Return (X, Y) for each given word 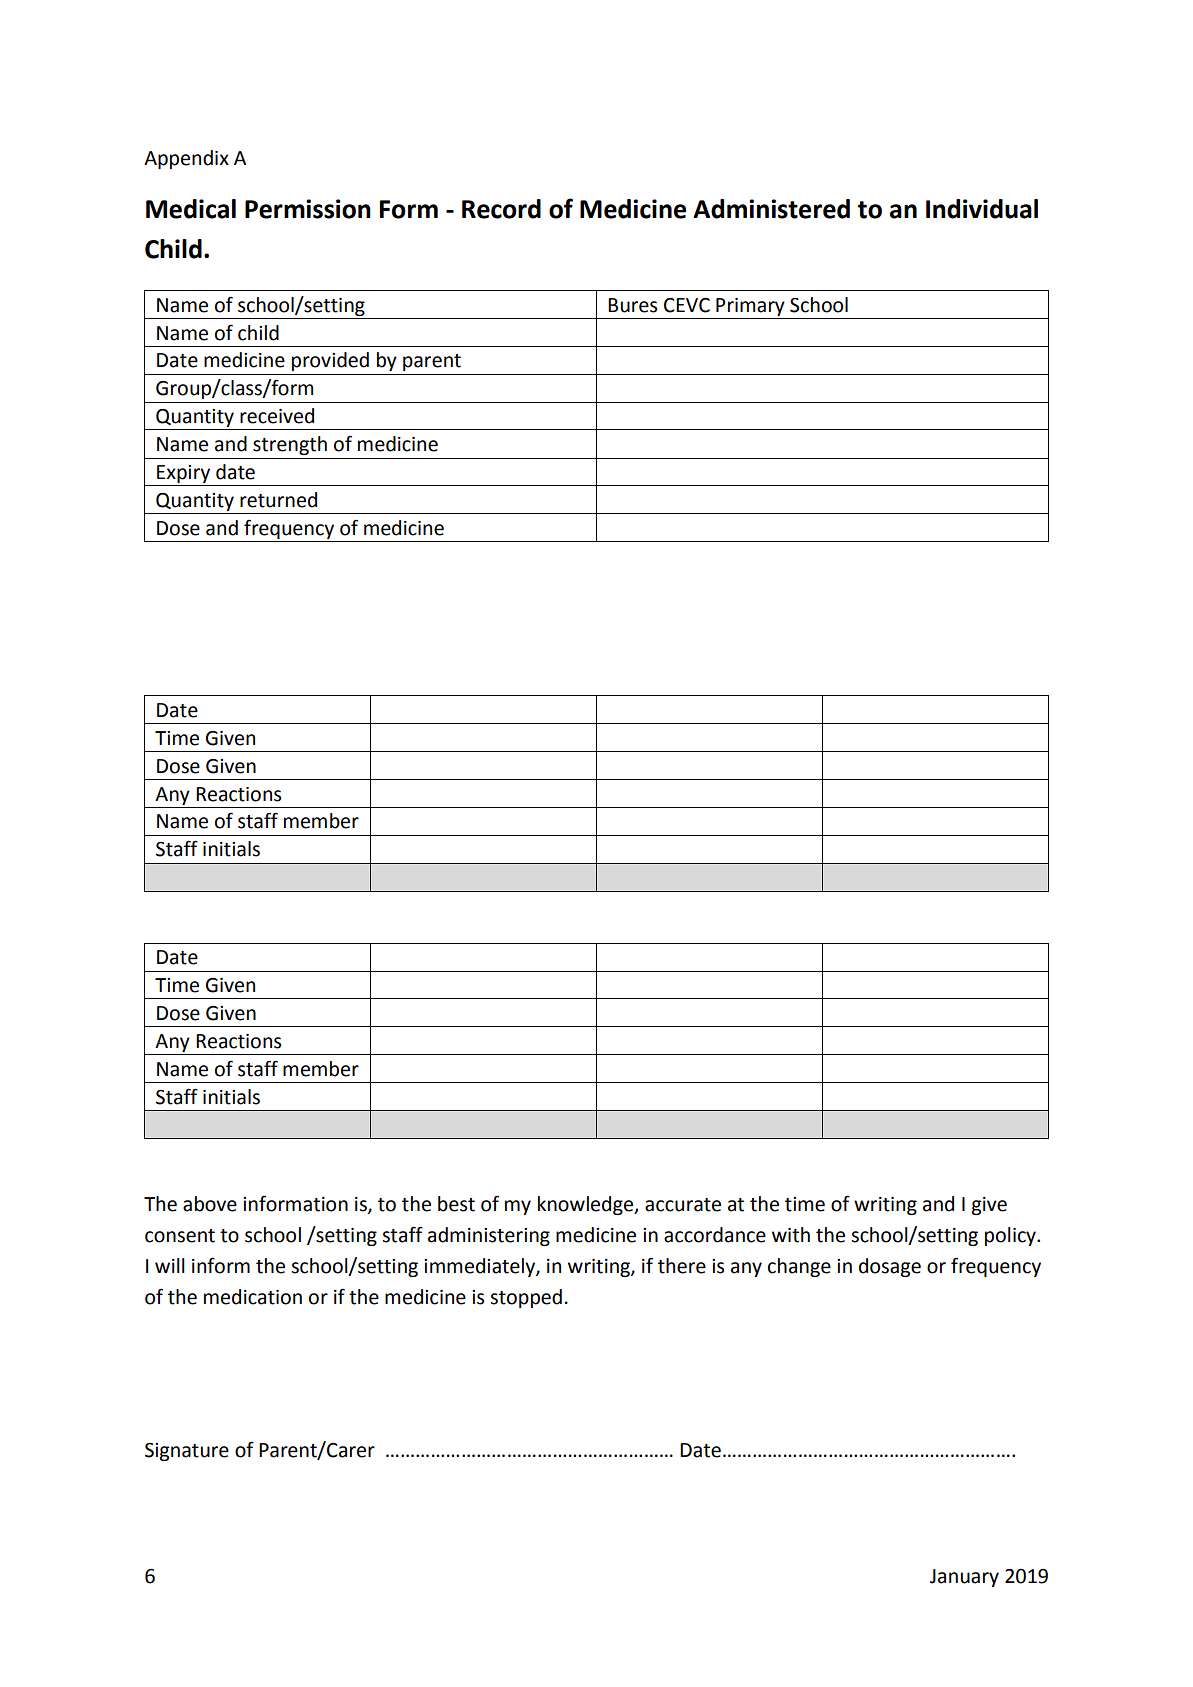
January (964, 1578)
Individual (982, 209)
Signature (187, 1452)
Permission (308, 209)
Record (501, 209)
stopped (526, 1298)
